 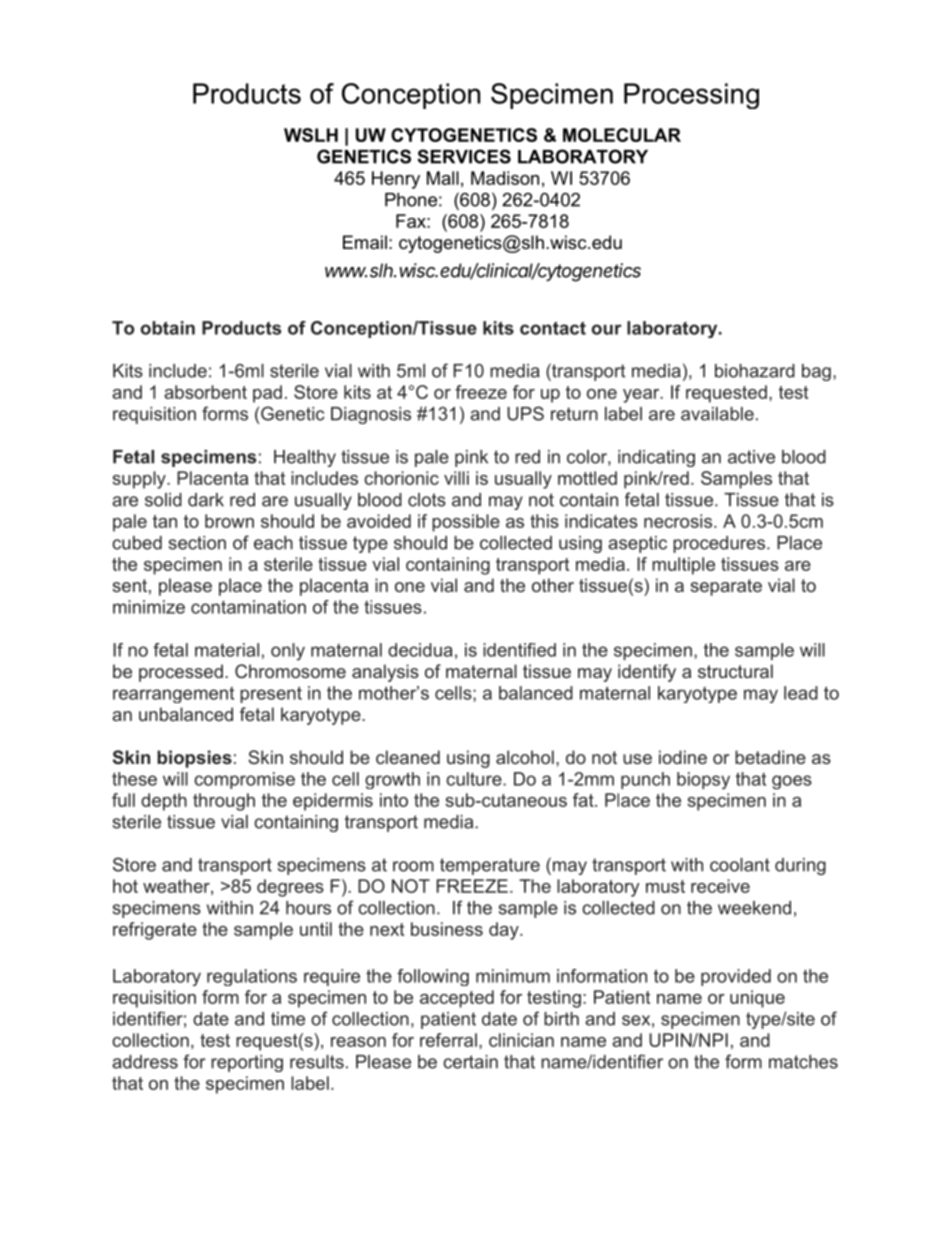 What do you see at coordinates (448, 1040) in the document?
I see `referral` at bounding box center [448, 1040].
